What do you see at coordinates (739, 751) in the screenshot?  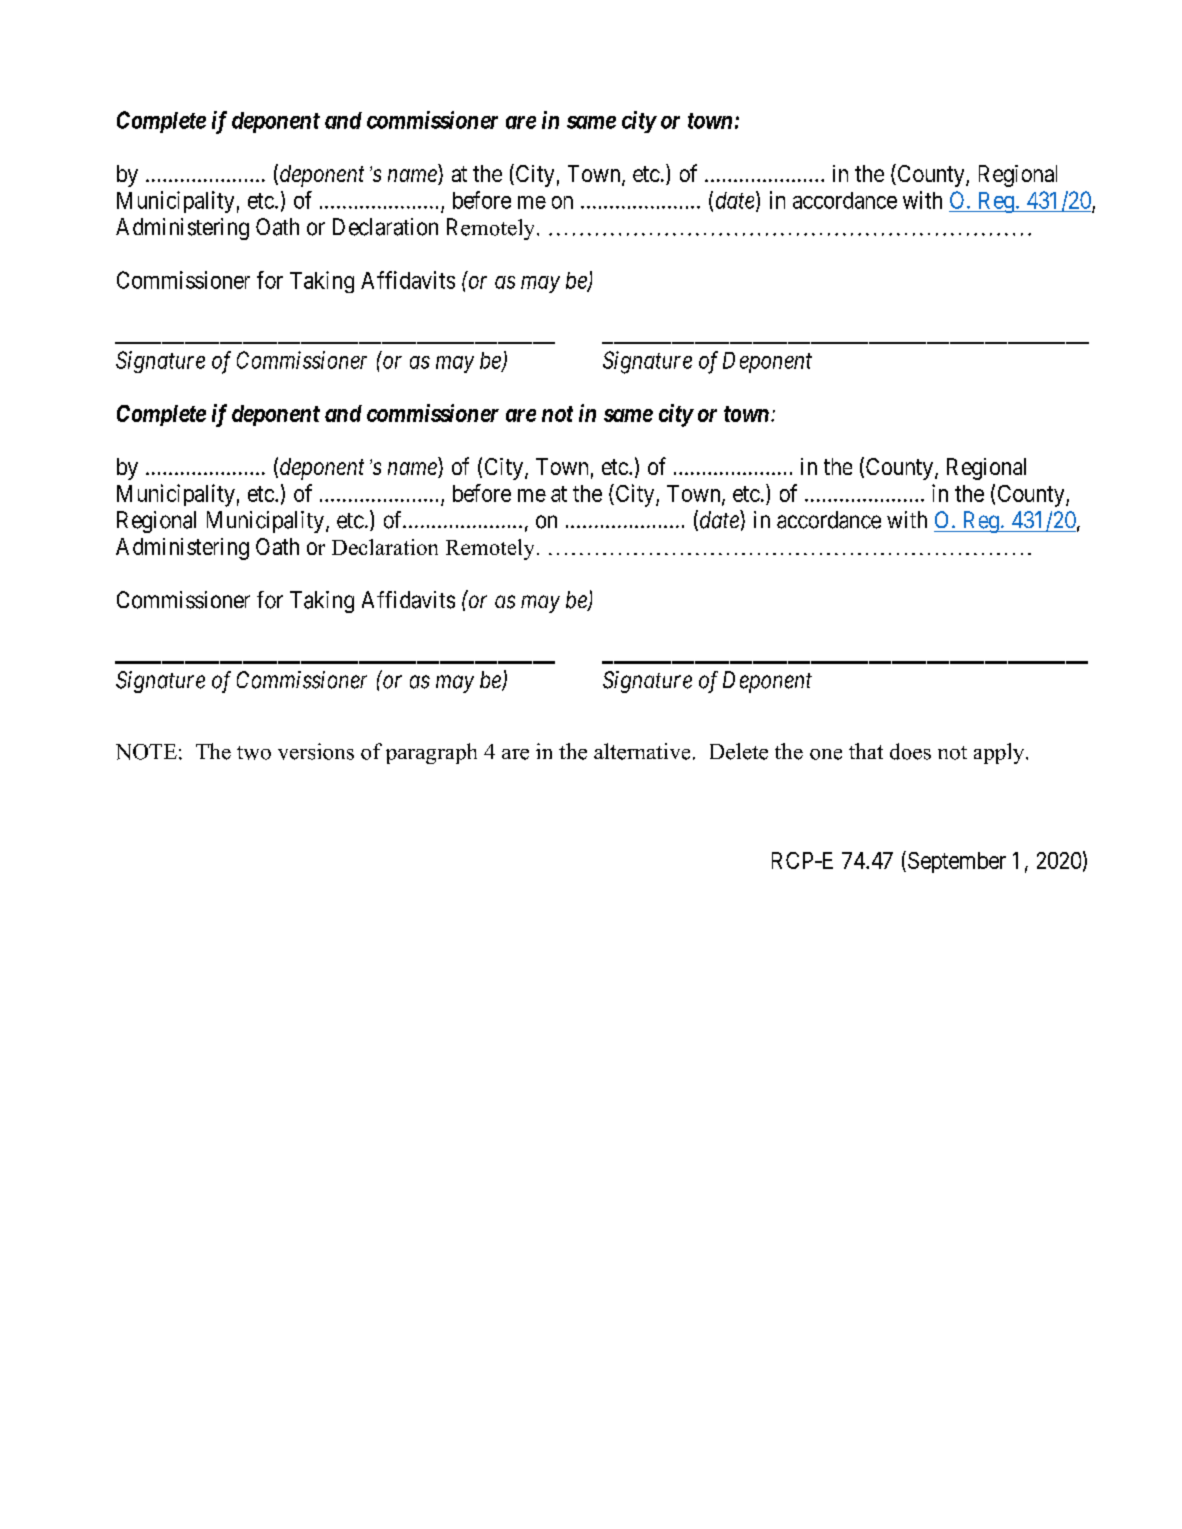 I see `Delete` at bounding box center [739, 751].
